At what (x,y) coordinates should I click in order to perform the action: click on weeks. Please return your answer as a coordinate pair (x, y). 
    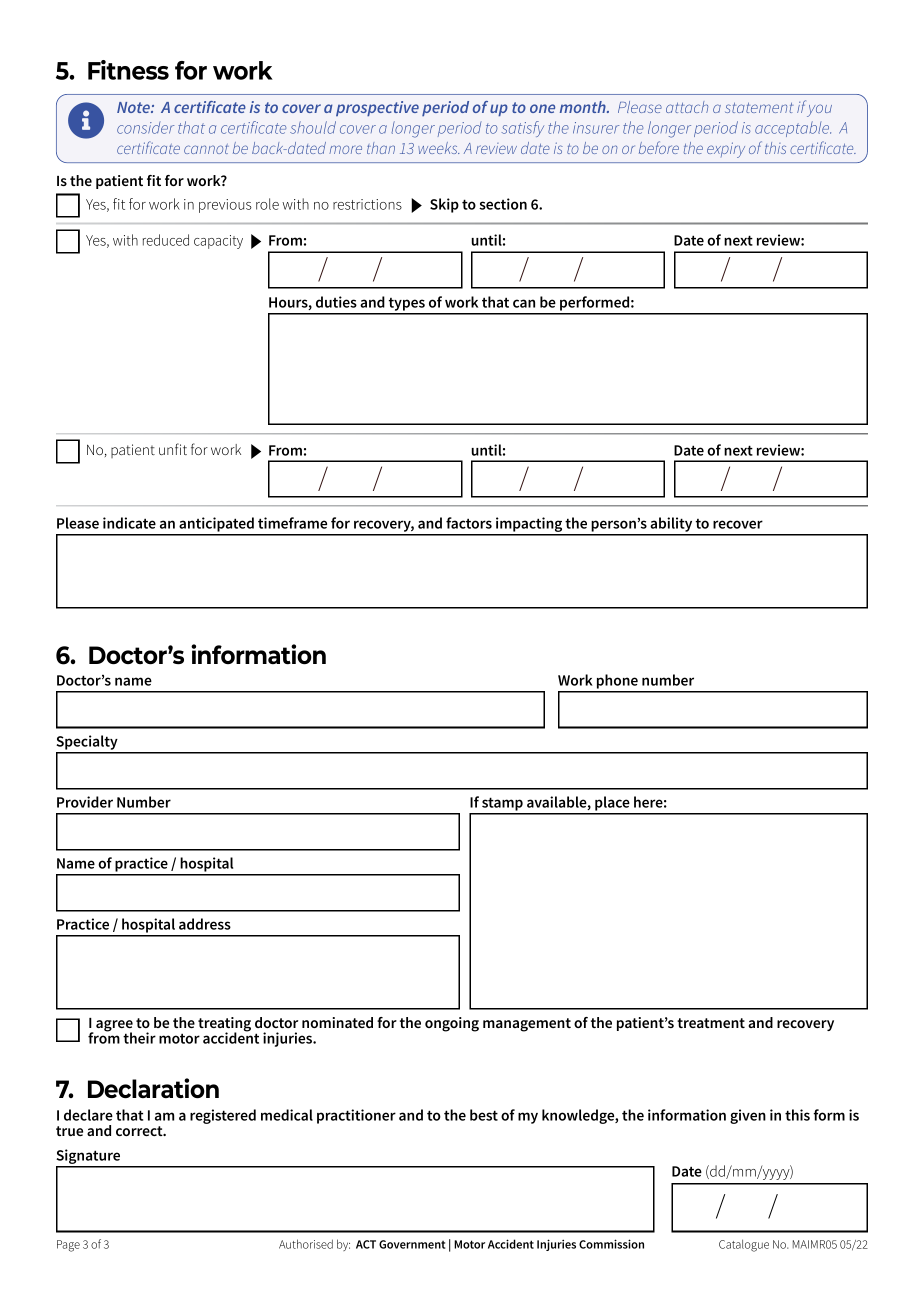
    Looking at the image, I should click on (439, 148).
